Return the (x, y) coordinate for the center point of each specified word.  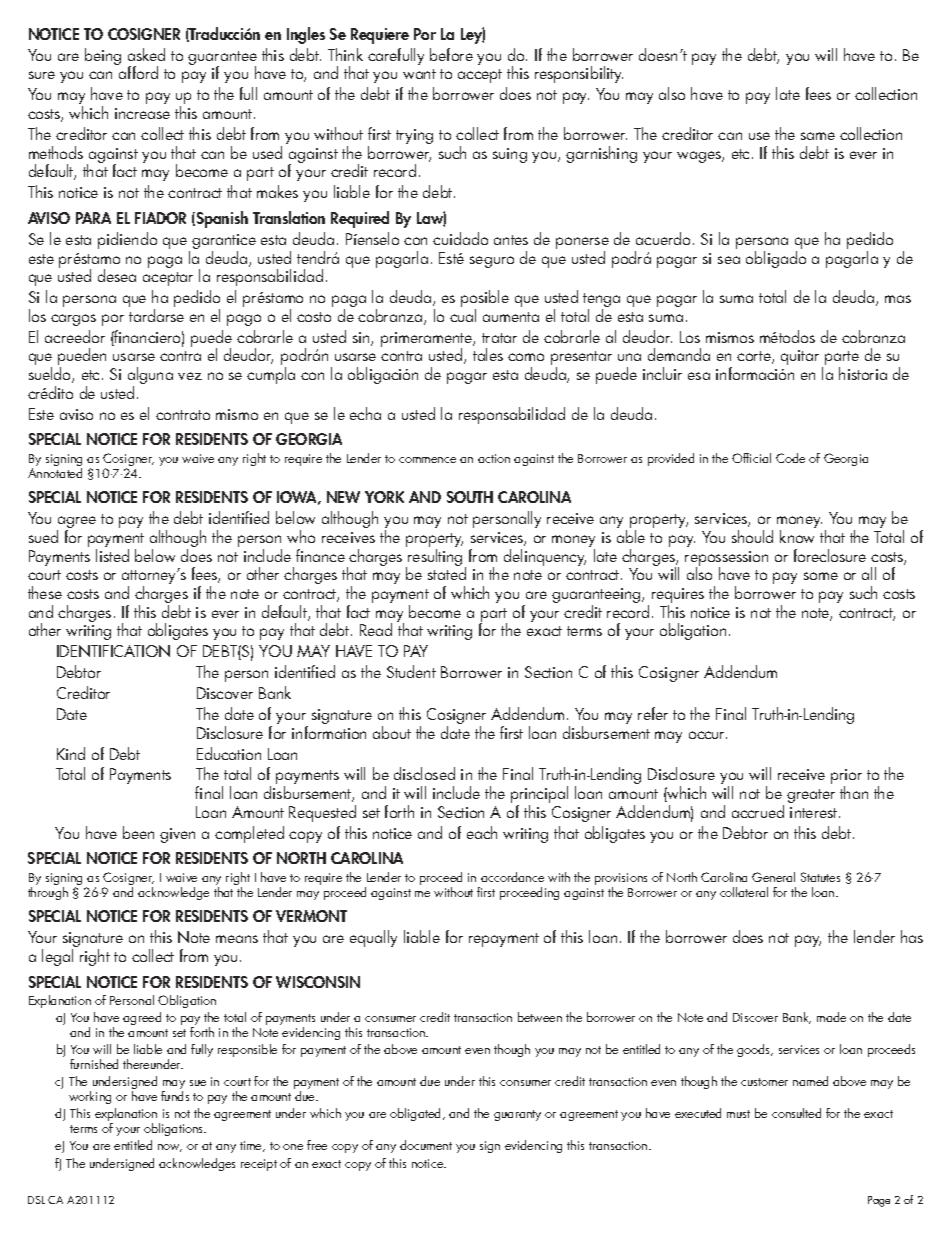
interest (815, 812)
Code (790, 458)
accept (480, 76)
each (482, 832)
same (818, 136)
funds (175, 1096)
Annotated (55, 471)
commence (427, 460)
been (138, 832)
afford (137, 71)
